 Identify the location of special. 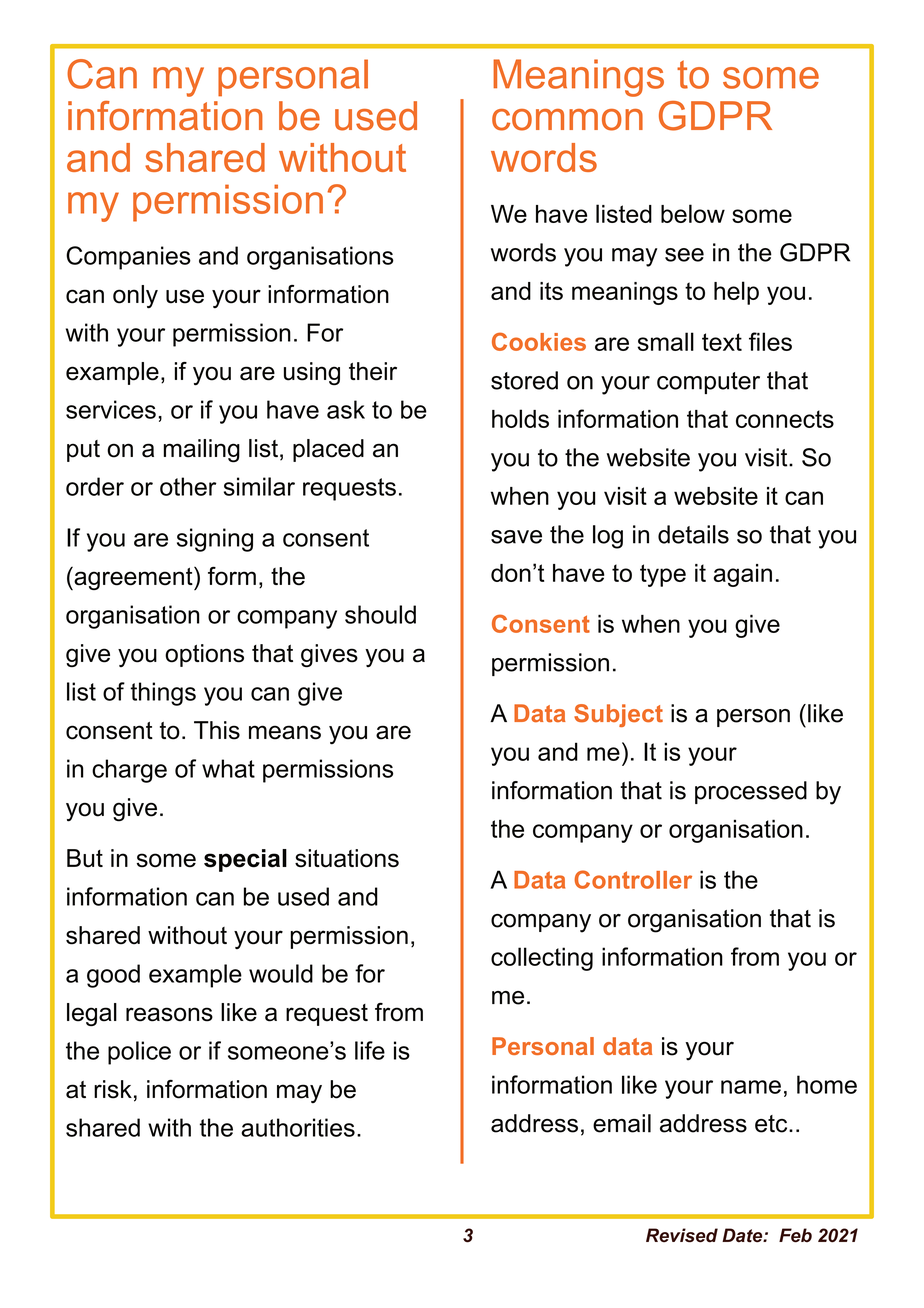
(245, 860).
